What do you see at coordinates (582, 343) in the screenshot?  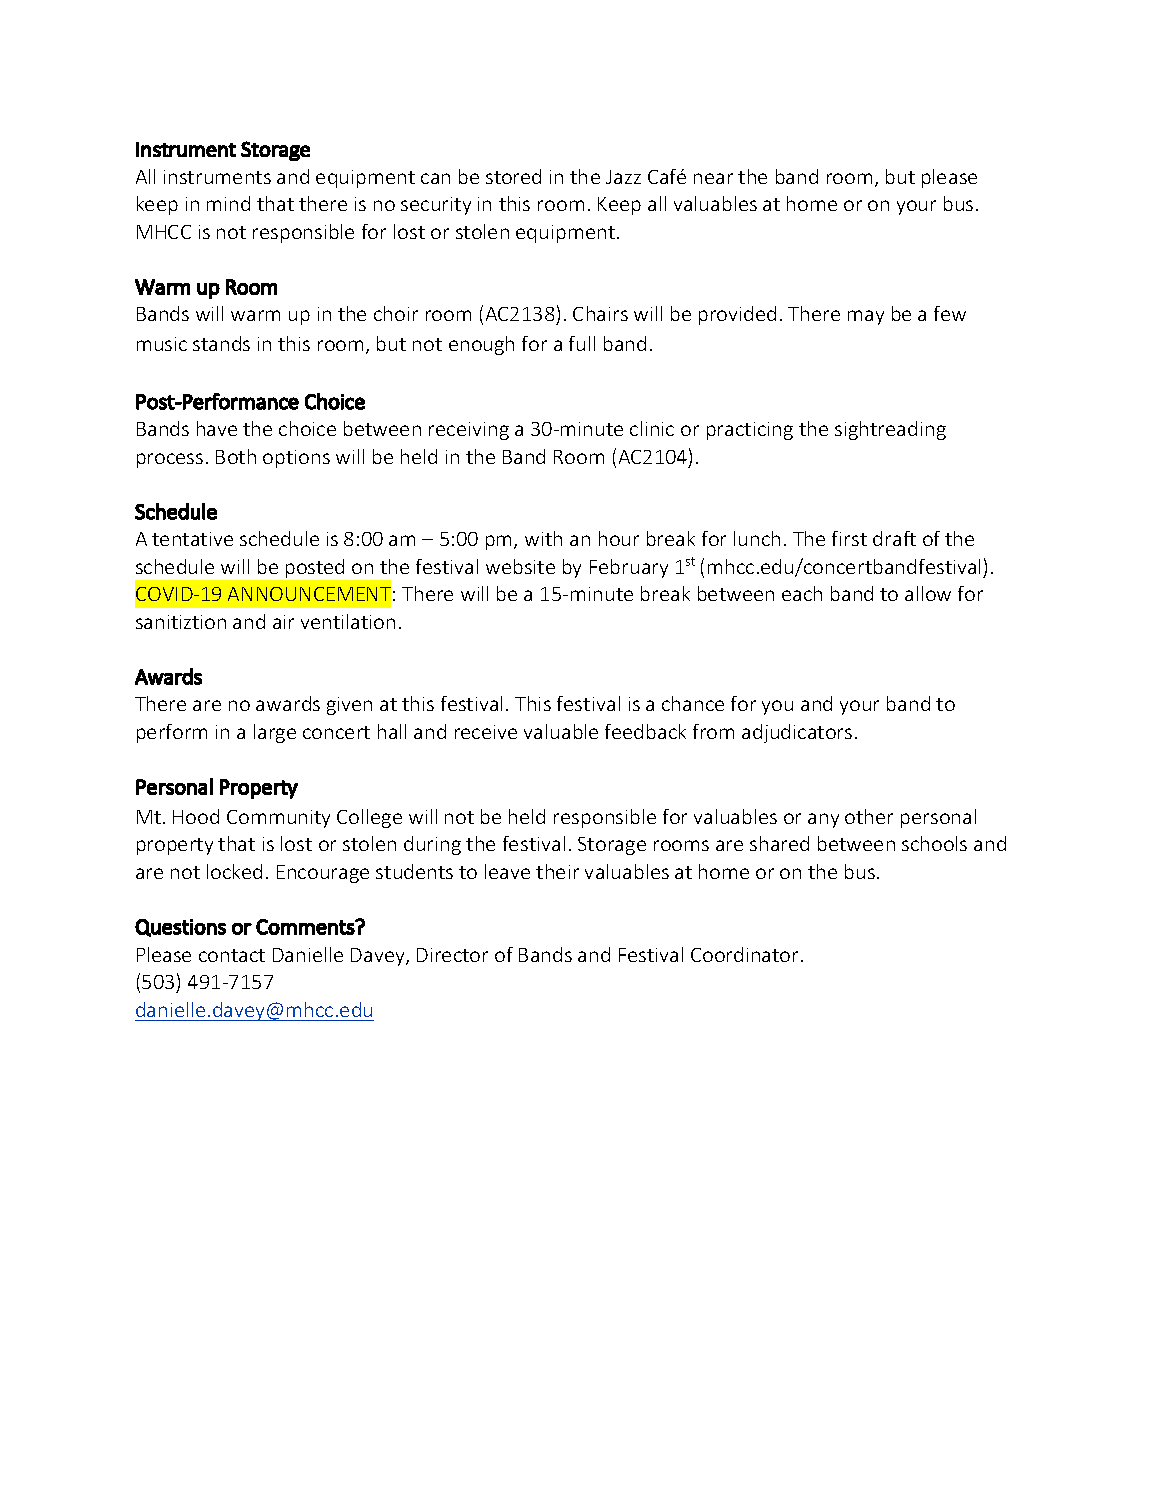 I see `full` at bounding box center [582, 343].
